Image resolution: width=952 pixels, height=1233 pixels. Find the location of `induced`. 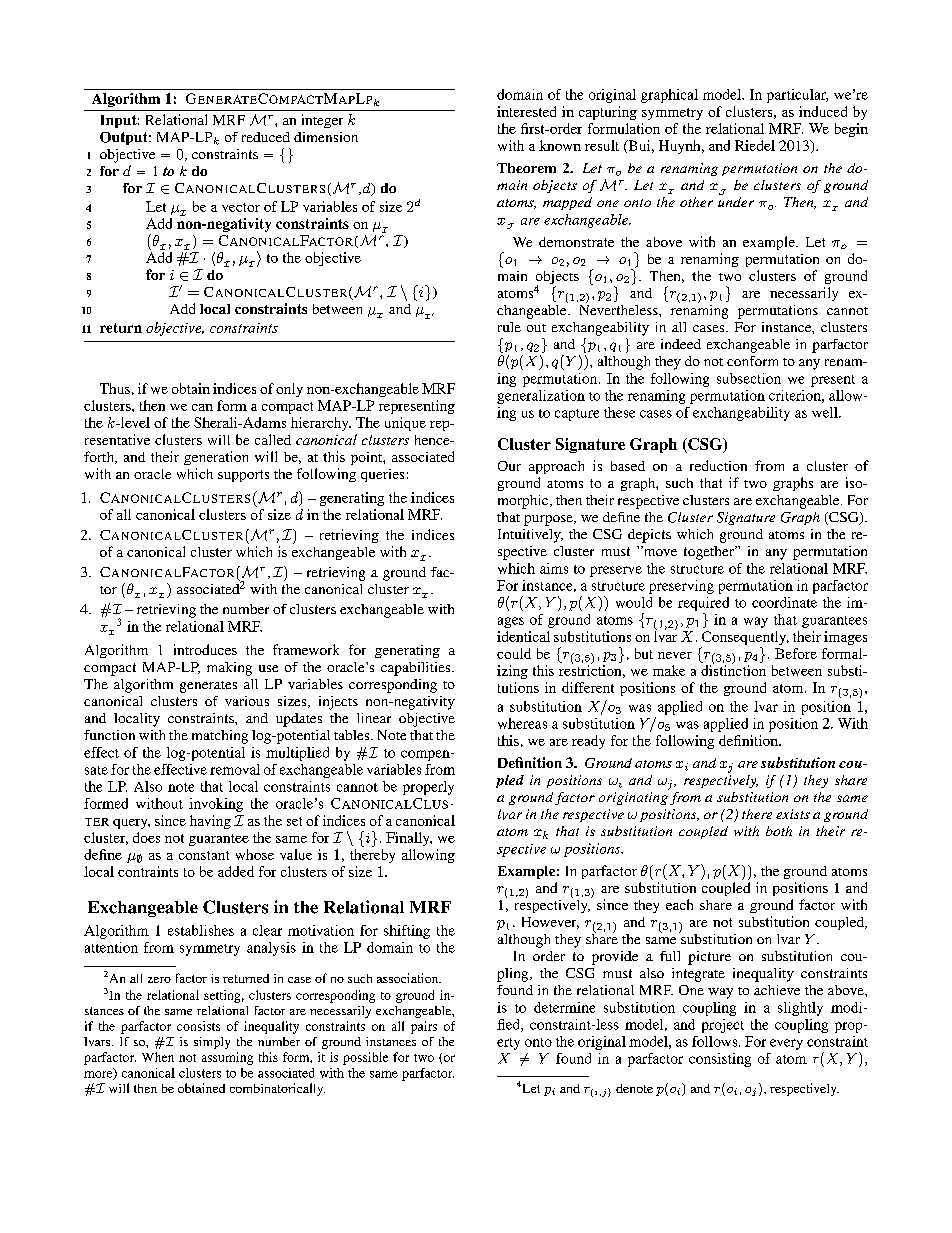

induced is located at coordinates (823, 111).
